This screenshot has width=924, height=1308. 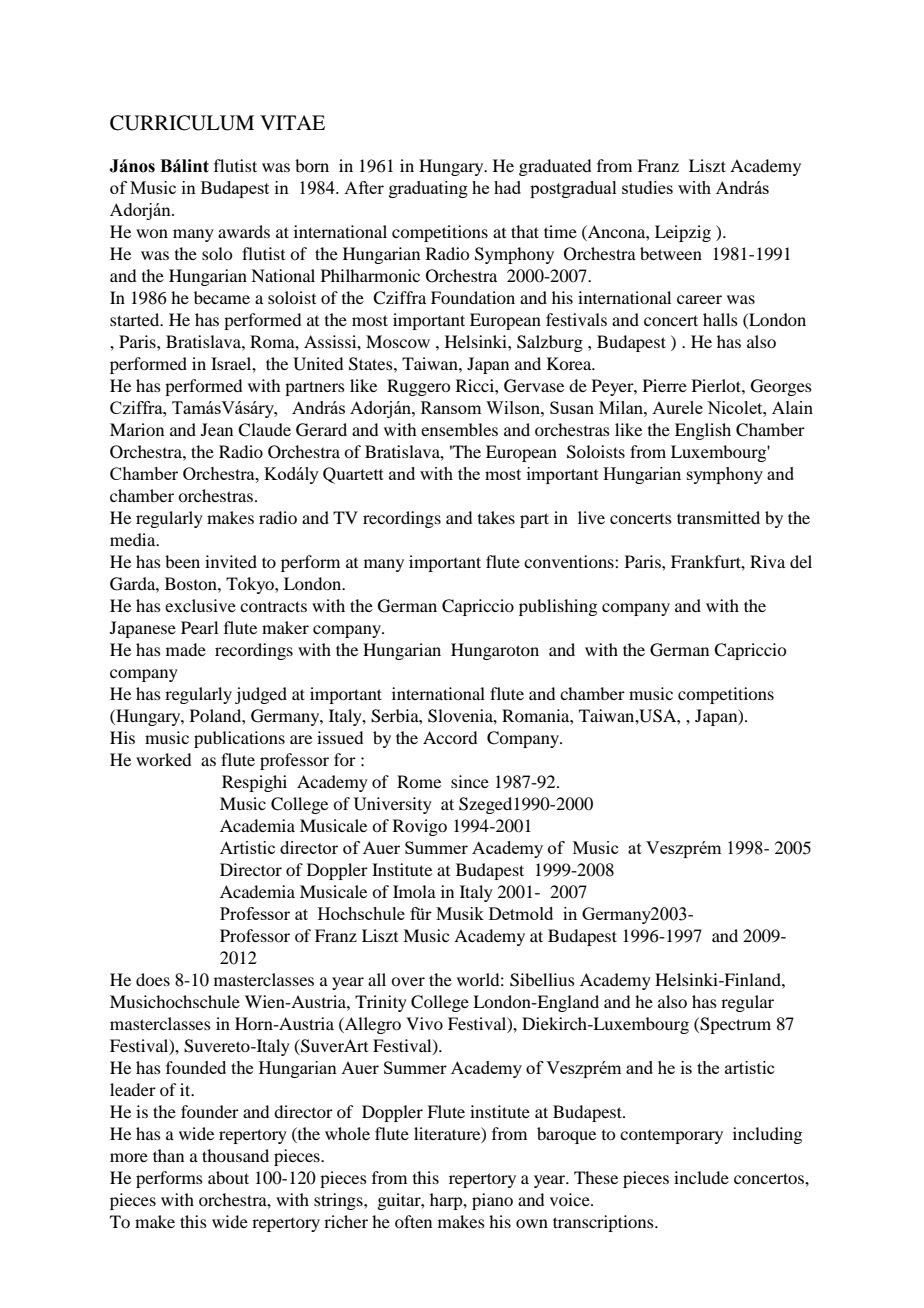 What do you see at coordinates (182, 123) in the screenshot?
I see `CURRICULUM` at bounding box center [182, 123].
